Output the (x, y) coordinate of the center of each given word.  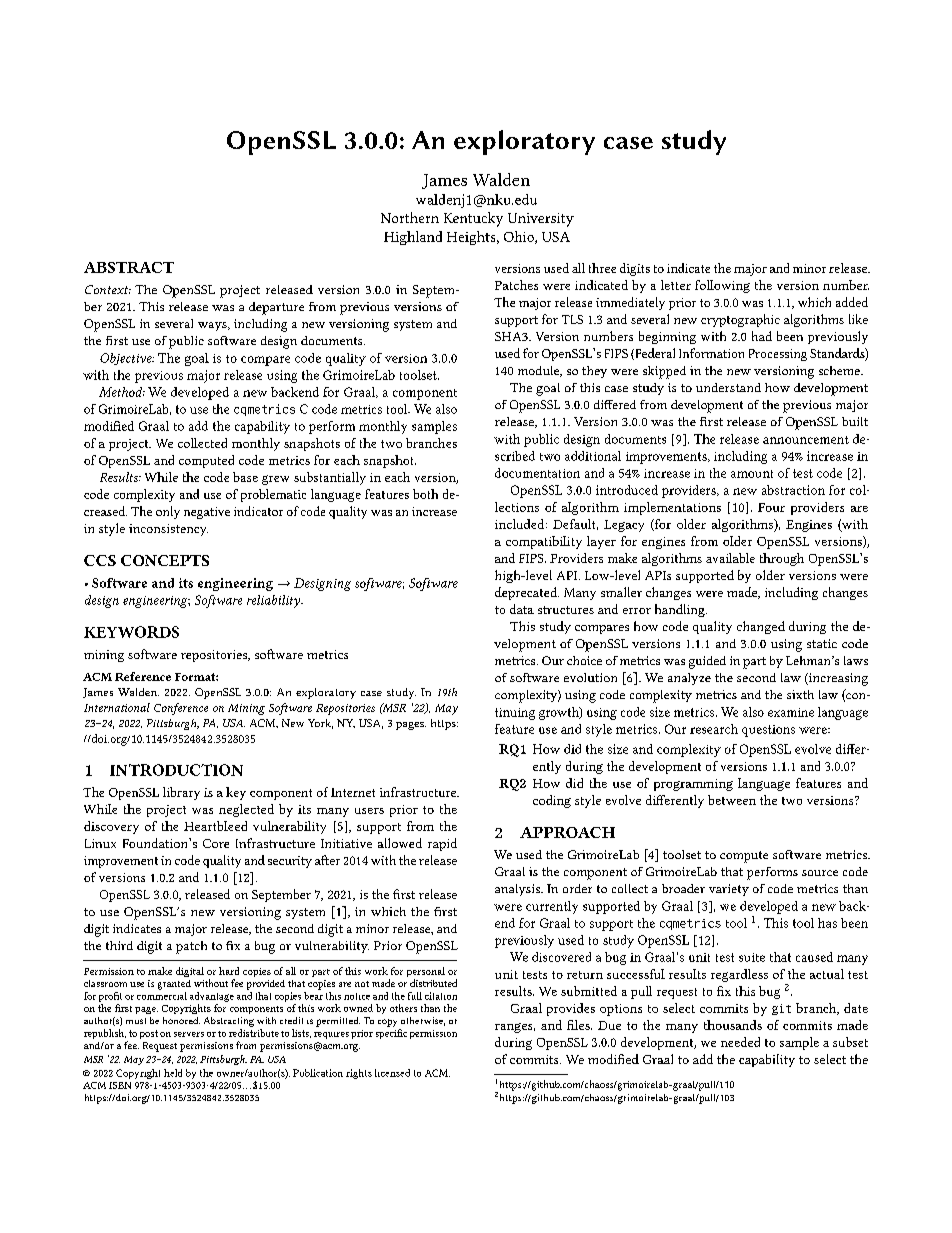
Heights (472, 238)
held (173, 1073)
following (722, 286)
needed (740, 1042)
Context (108, 289)
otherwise (423, 1021)
